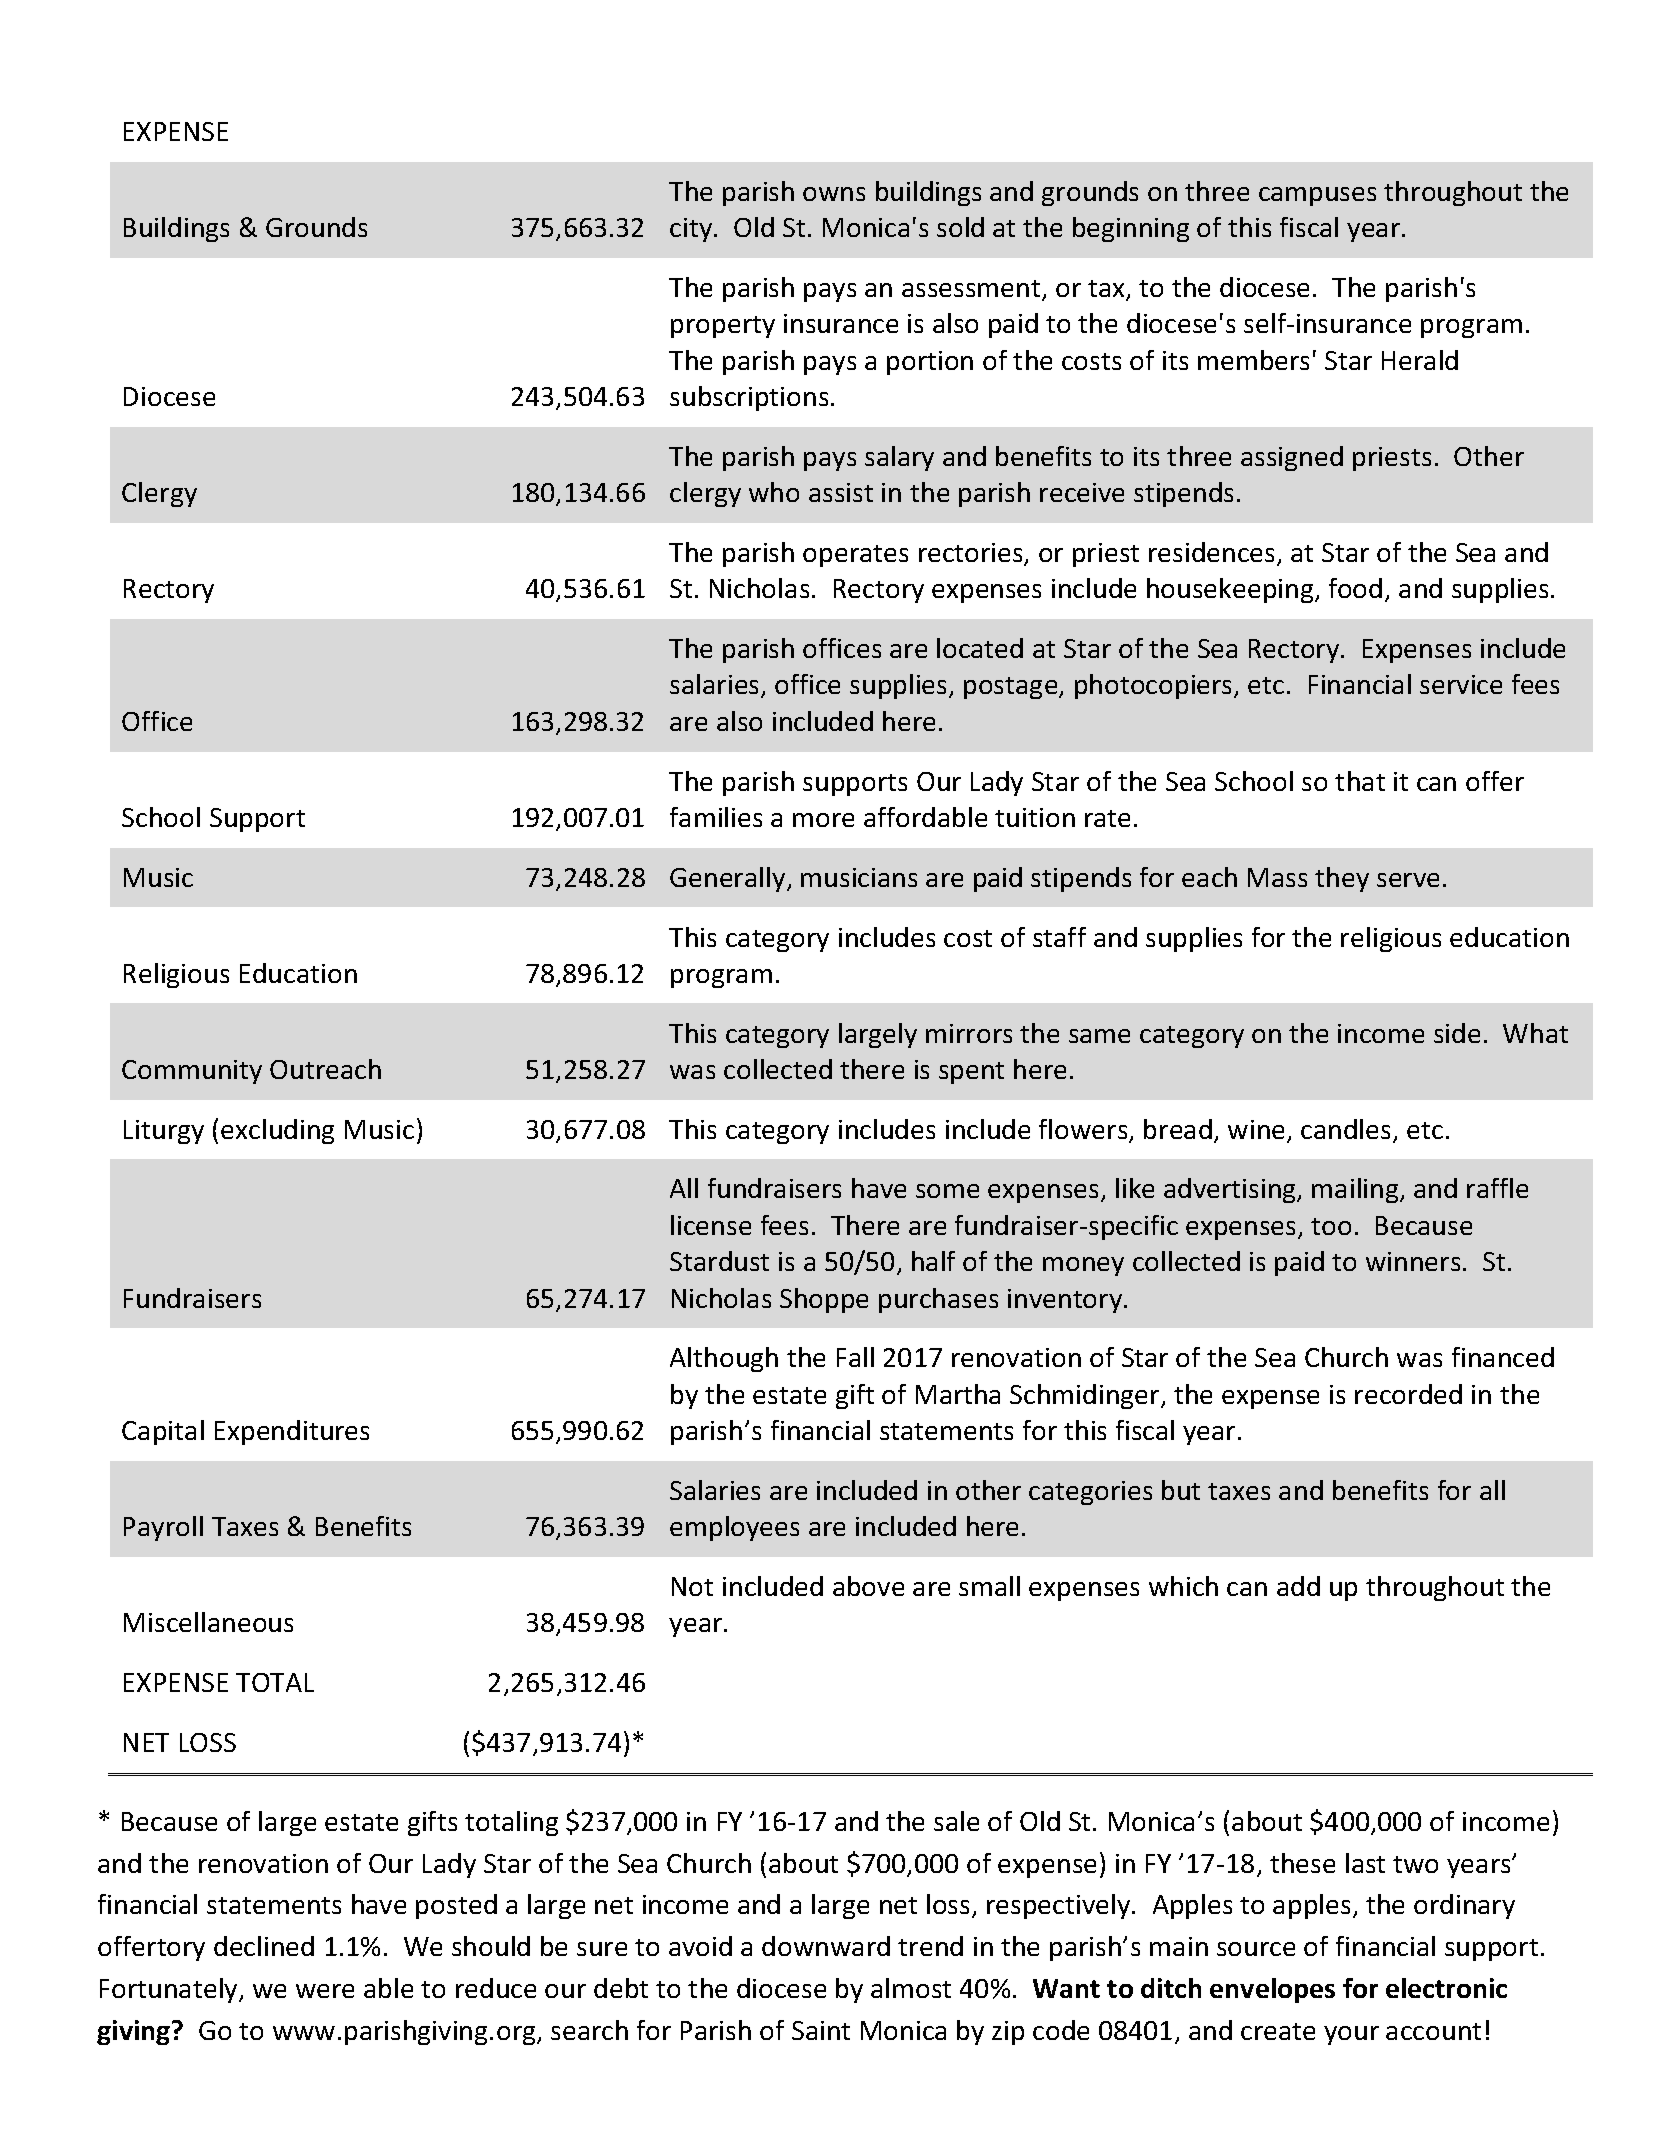 This screenshot has width=1659, height=2147. Describe the element at coordinates (692, 230) in the screenshot. I see `city` at that location.
